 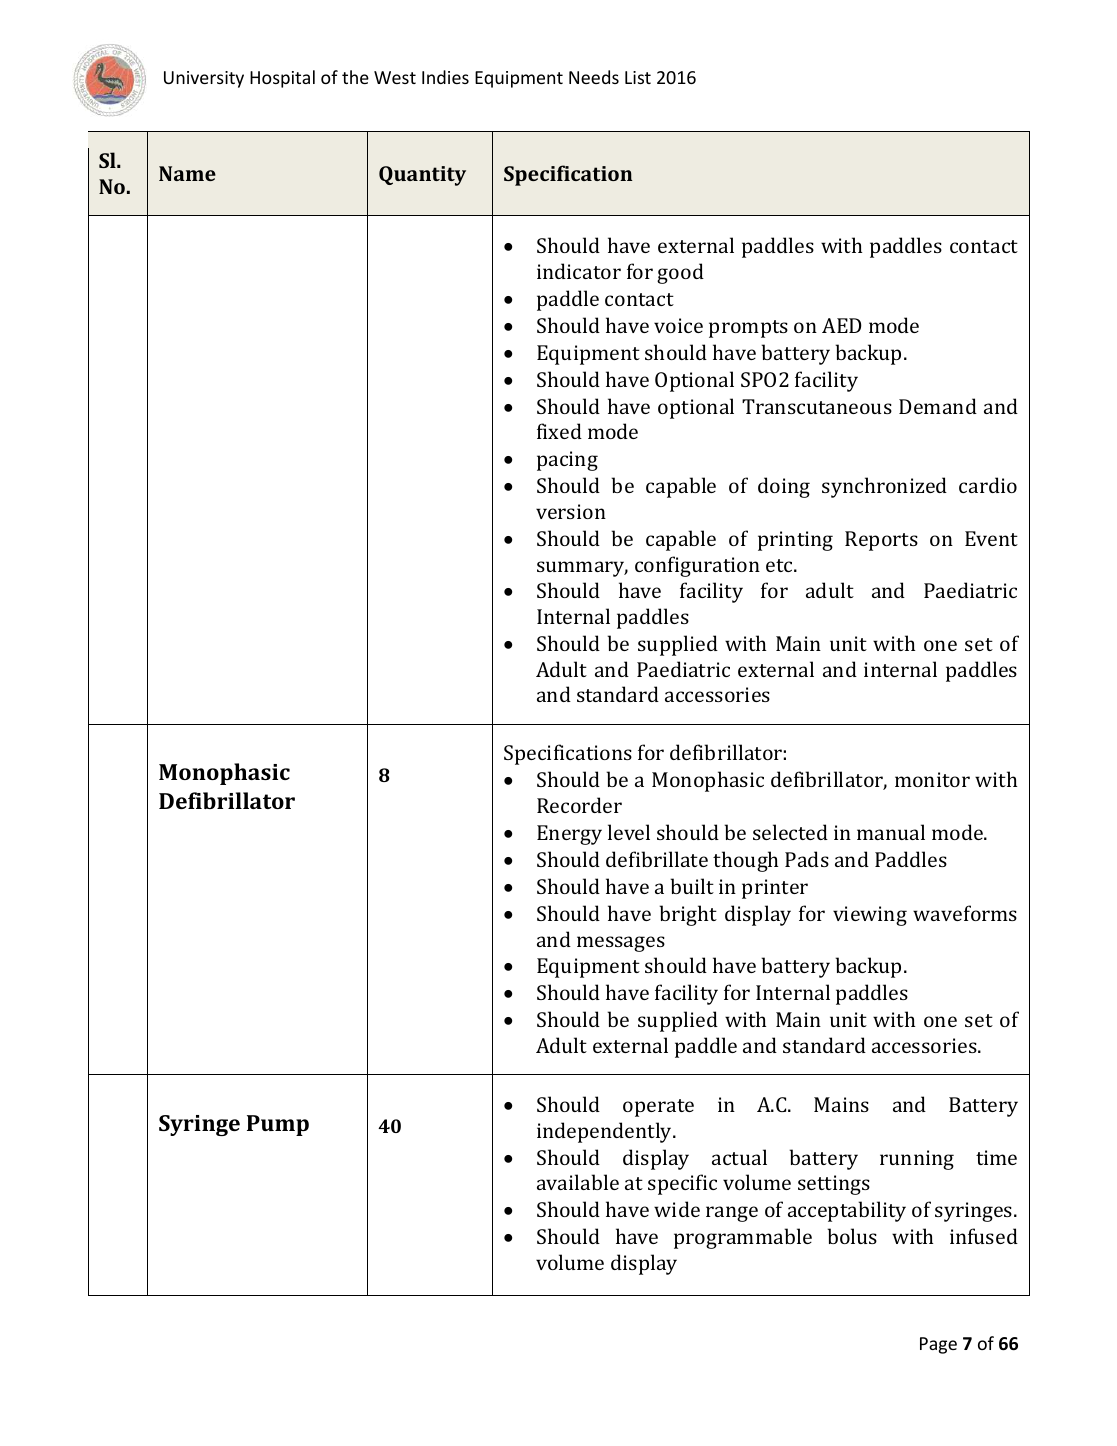 I want to click on wide, so click(x=677, y=1209).
